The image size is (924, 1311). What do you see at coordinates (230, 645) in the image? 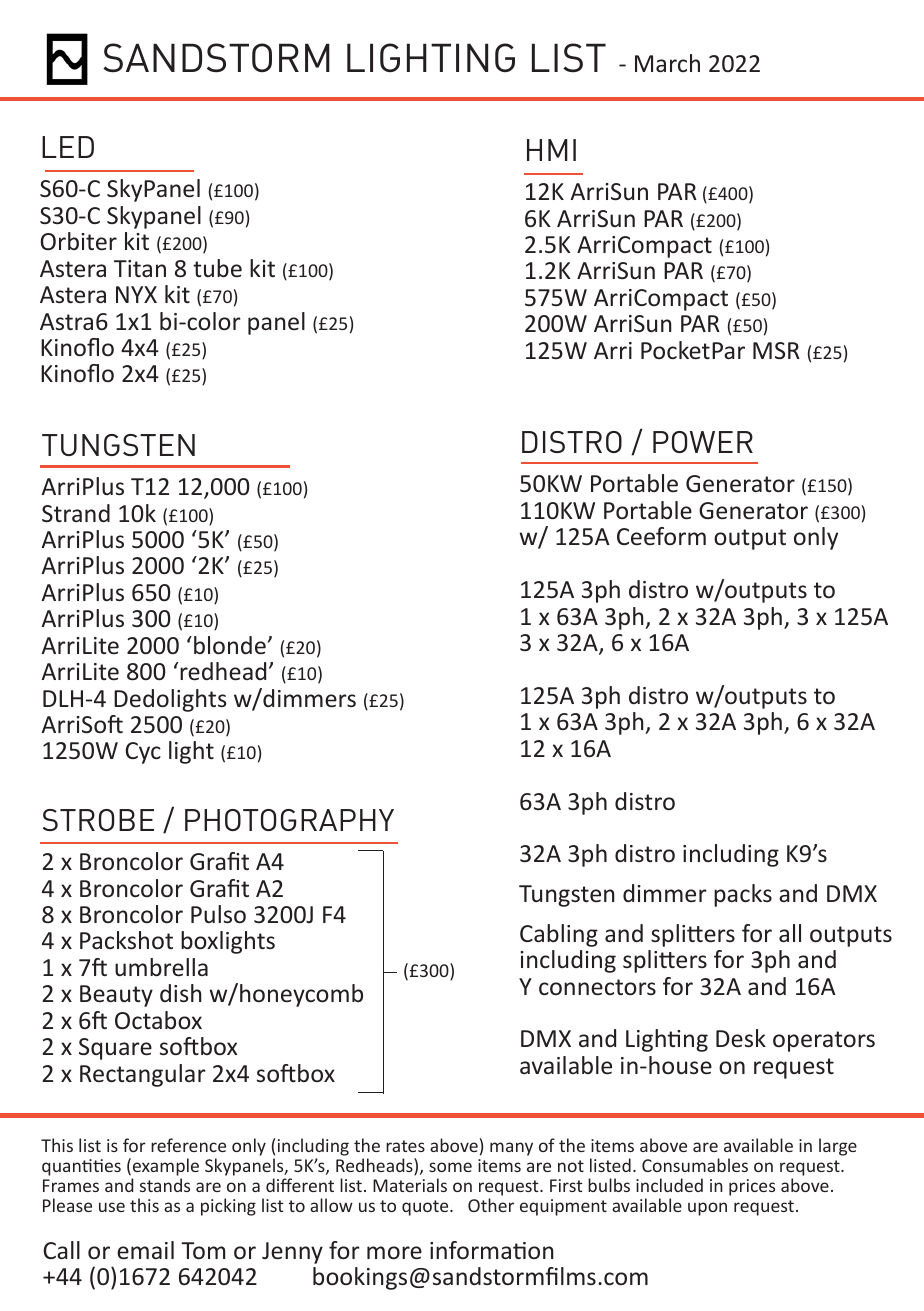
I see `blonde` at bounding box center [230, 645].
